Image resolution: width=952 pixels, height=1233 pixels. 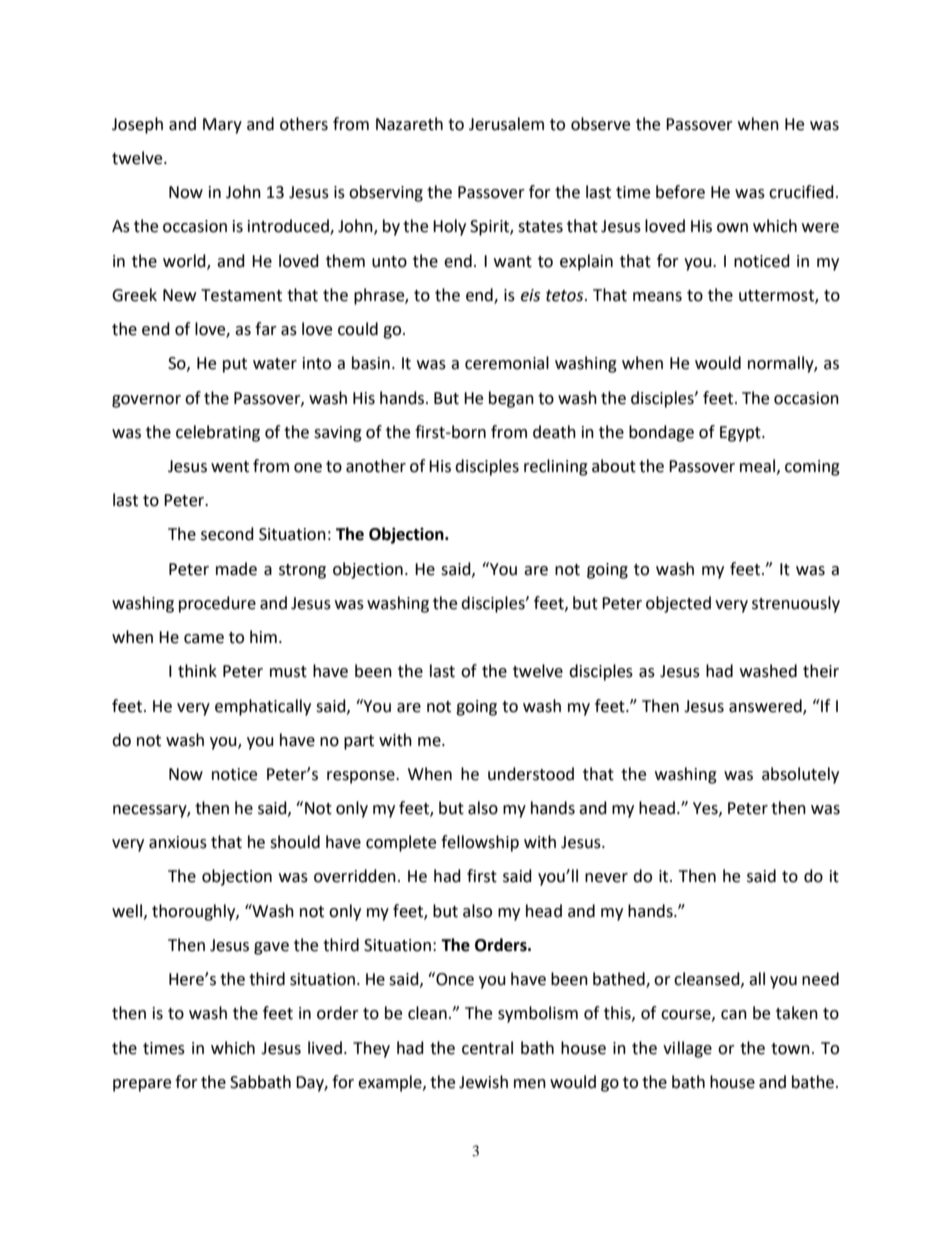 What do you see at coordinates (217, 604) in the page?
I see `procedure` at bounding box center [217, 604].
